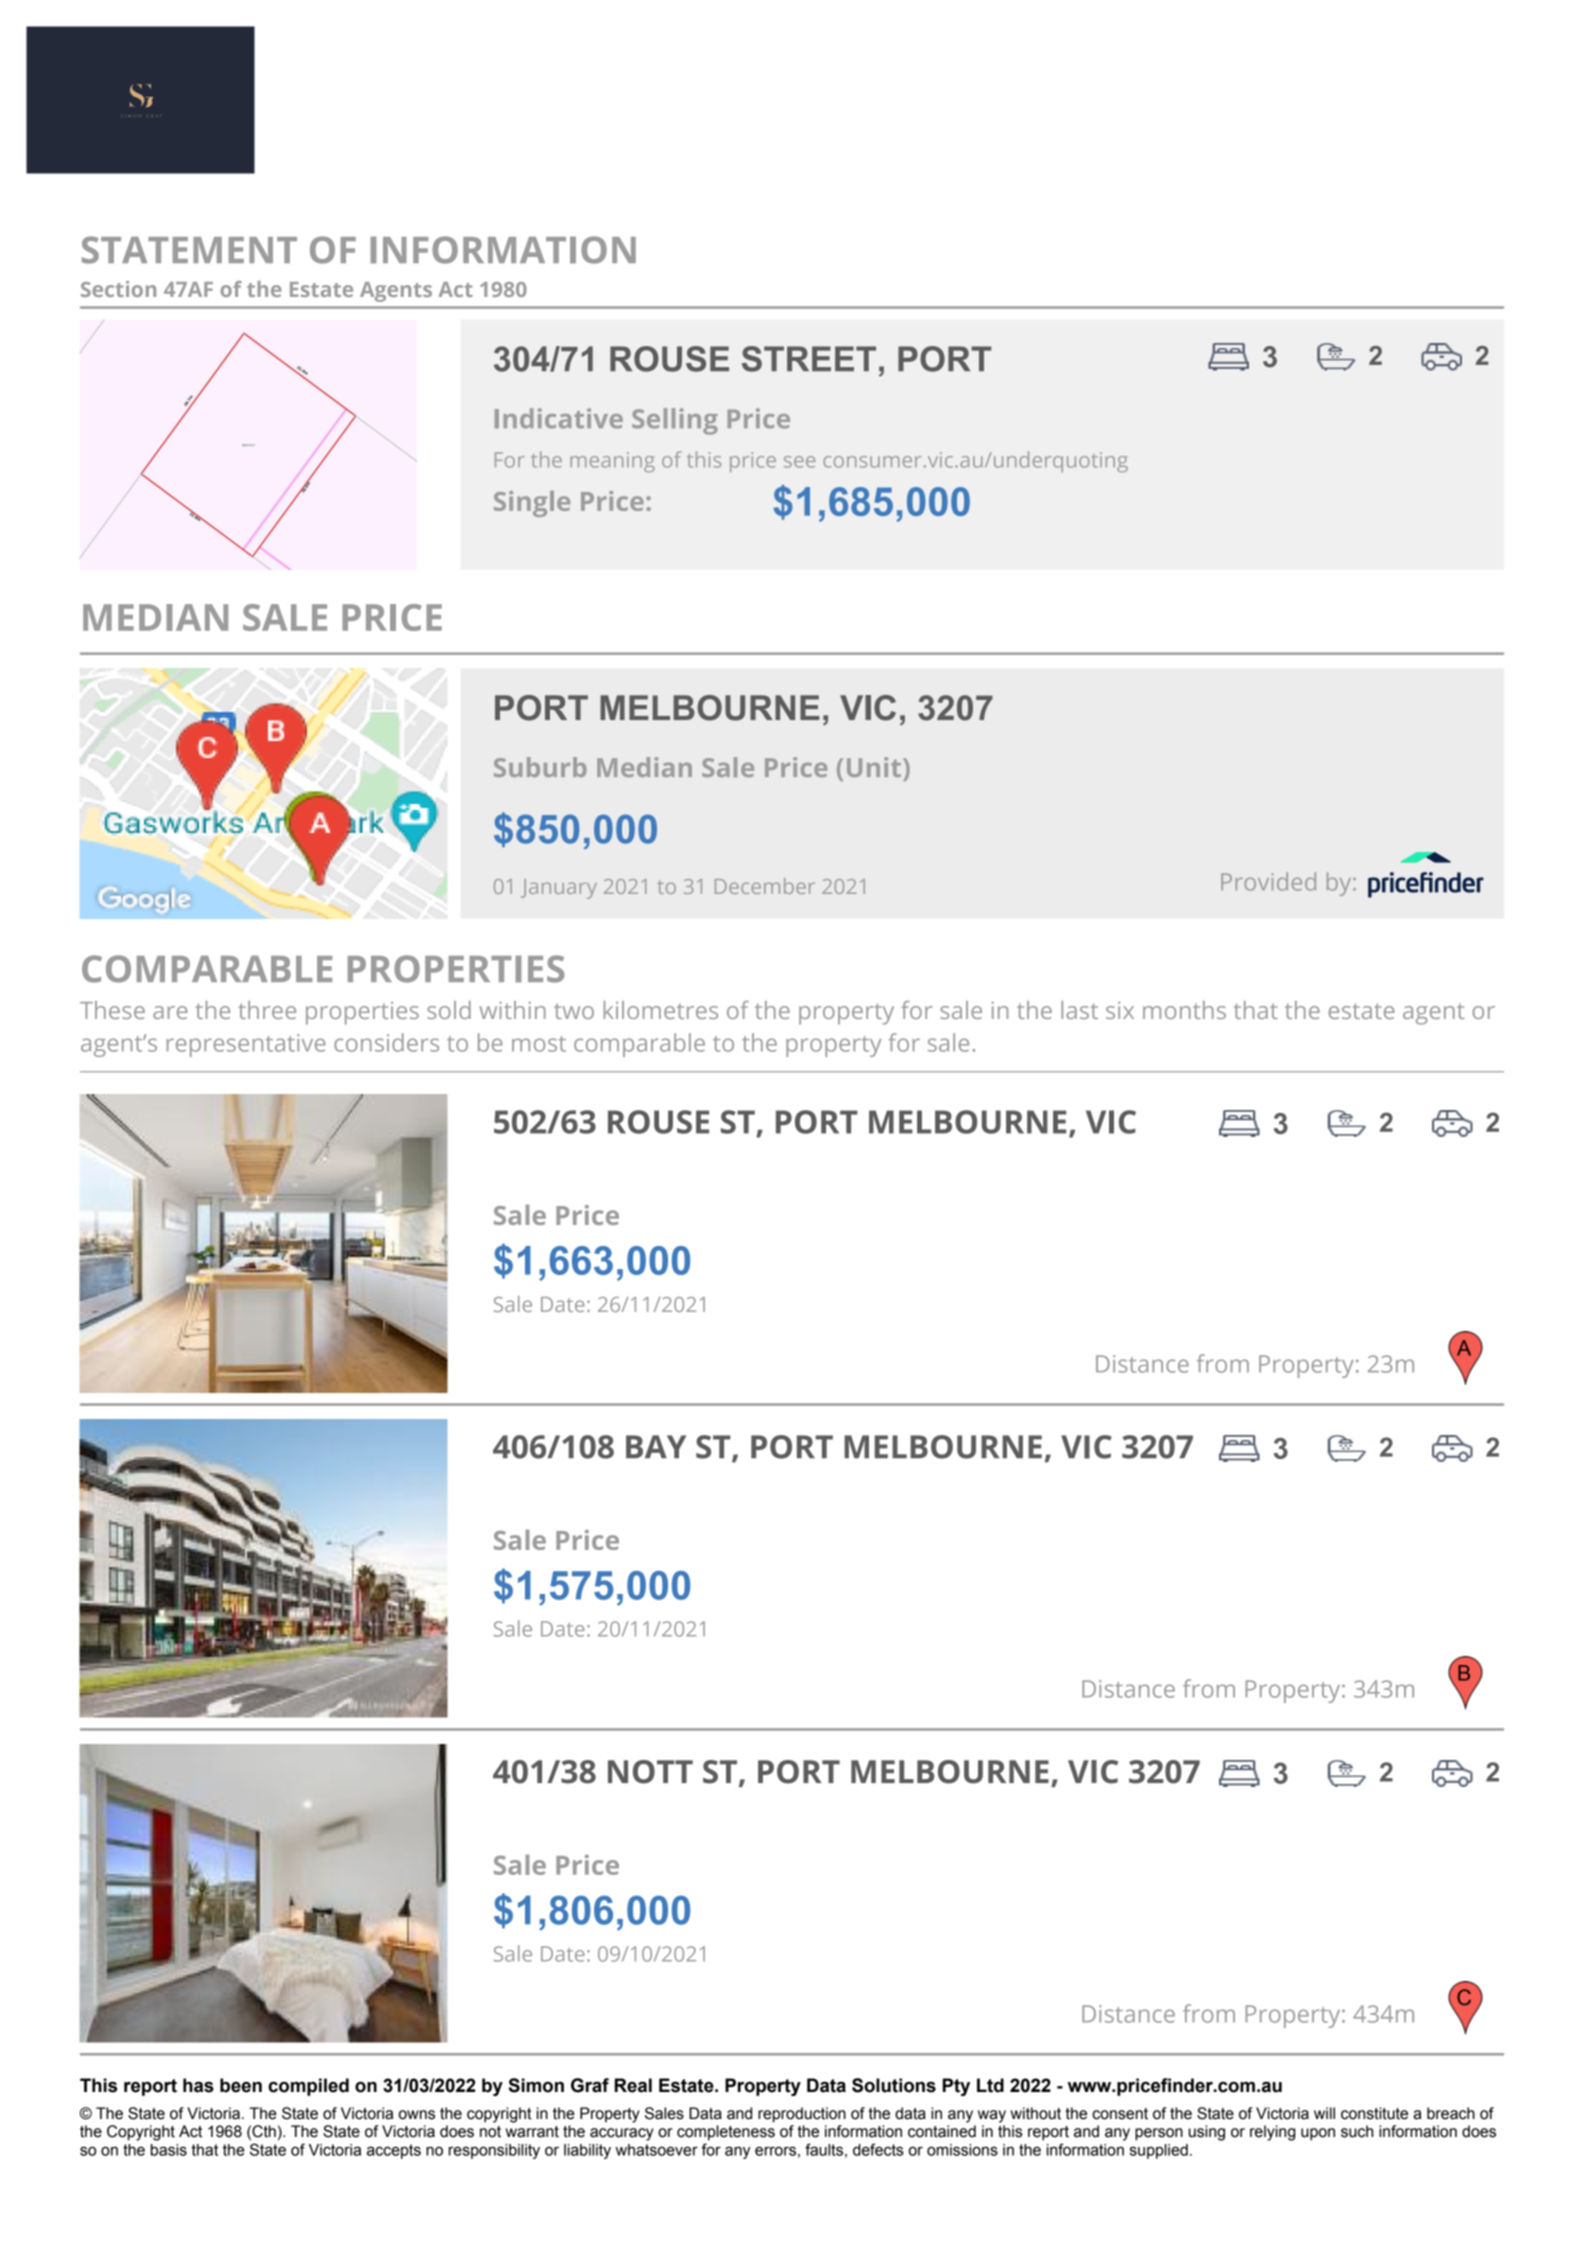 This image has height=2242, width=1584. Describe the element at coordinates (1324, 2113) in the image. I see `will` at that location.
